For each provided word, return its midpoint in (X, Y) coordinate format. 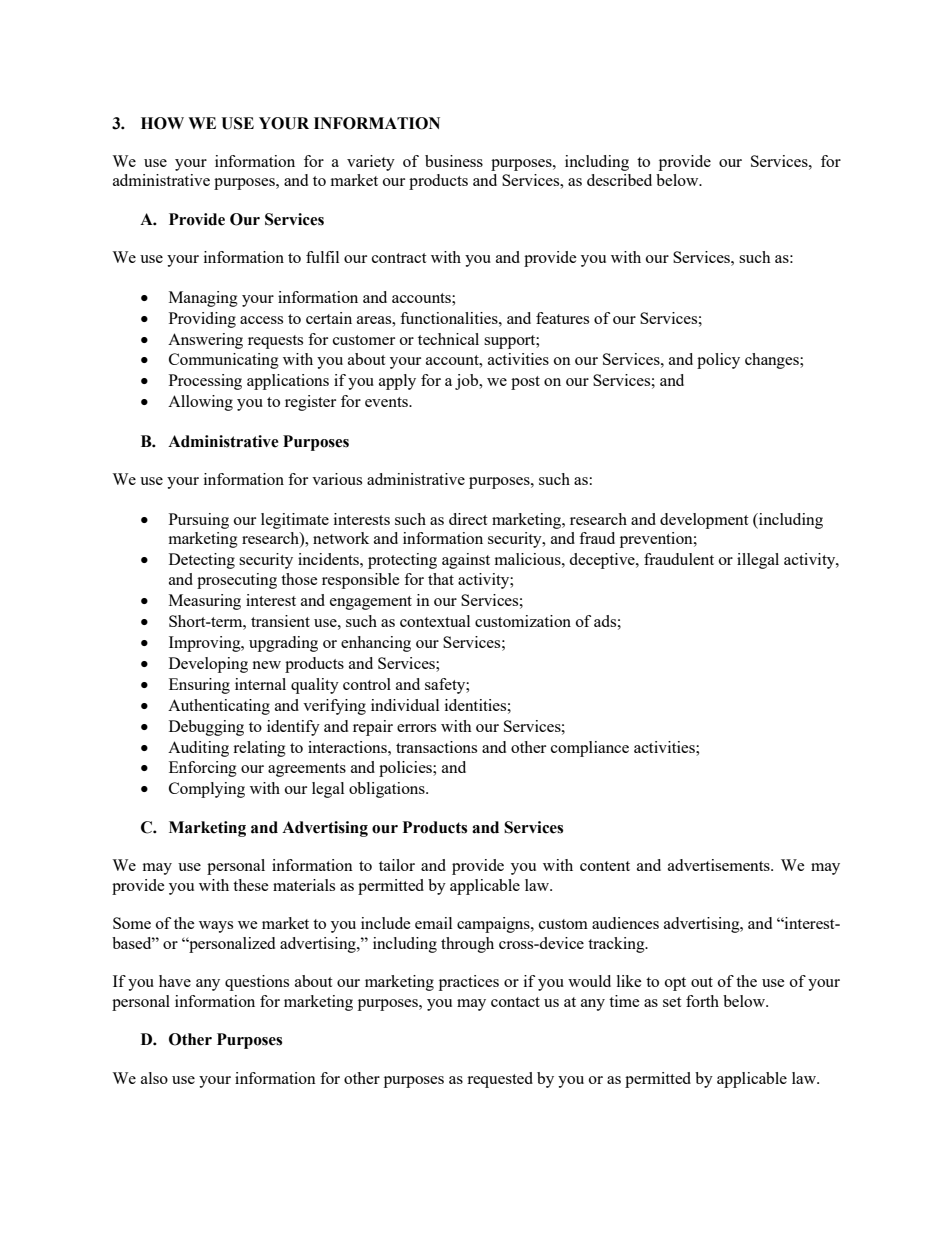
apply (397, 382)
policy (718, 361)
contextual (435, 621)
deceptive (603, 561)
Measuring (205, 602)
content (605, 866)
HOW (162, 123)
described (619, 180)
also (154, 1078)
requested (500, 1080)
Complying (207, 790)
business (454, 161)
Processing (205, 382)
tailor (397, 865)
